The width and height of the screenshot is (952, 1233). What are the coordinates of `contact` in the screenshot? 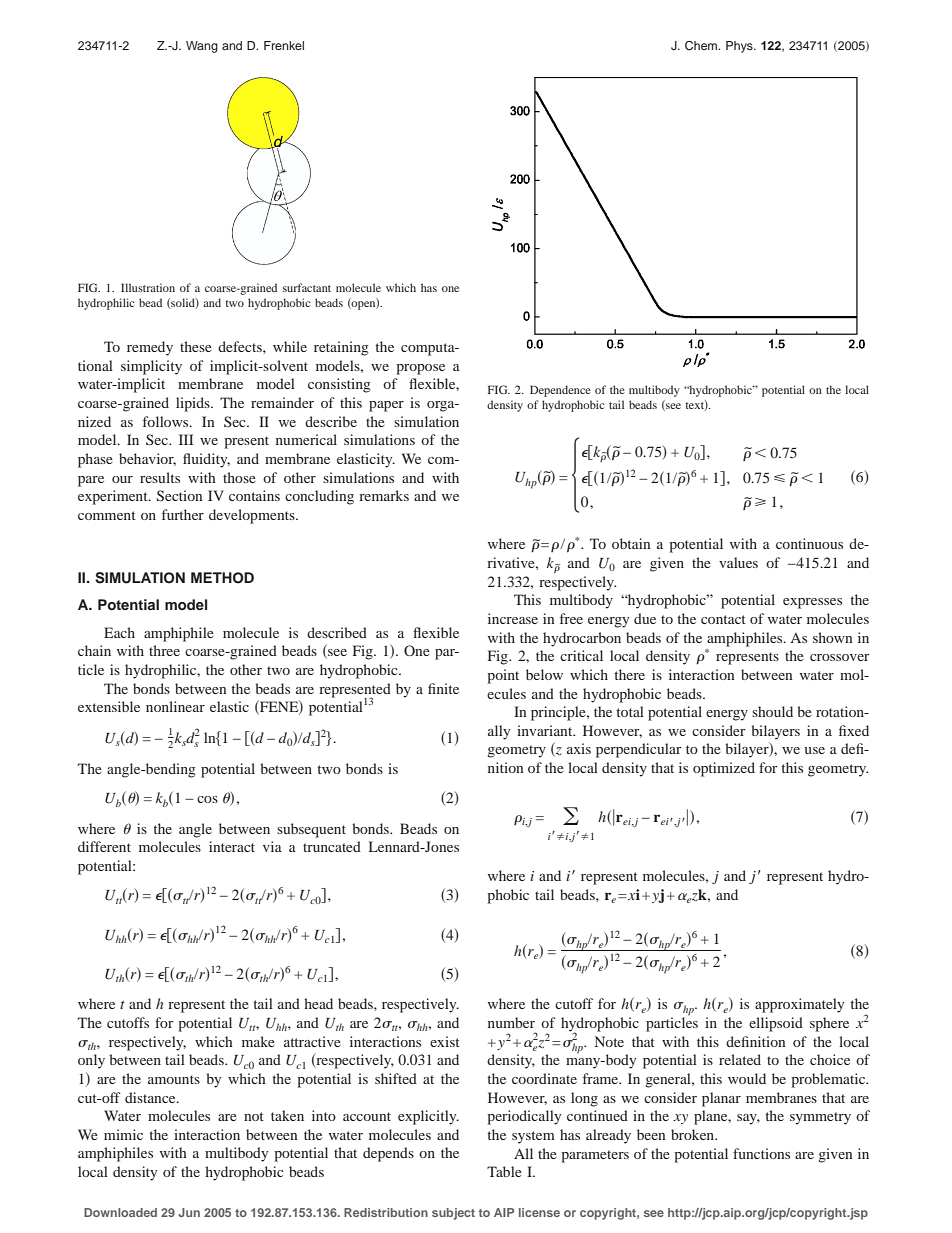 It's located at (723, 619).
